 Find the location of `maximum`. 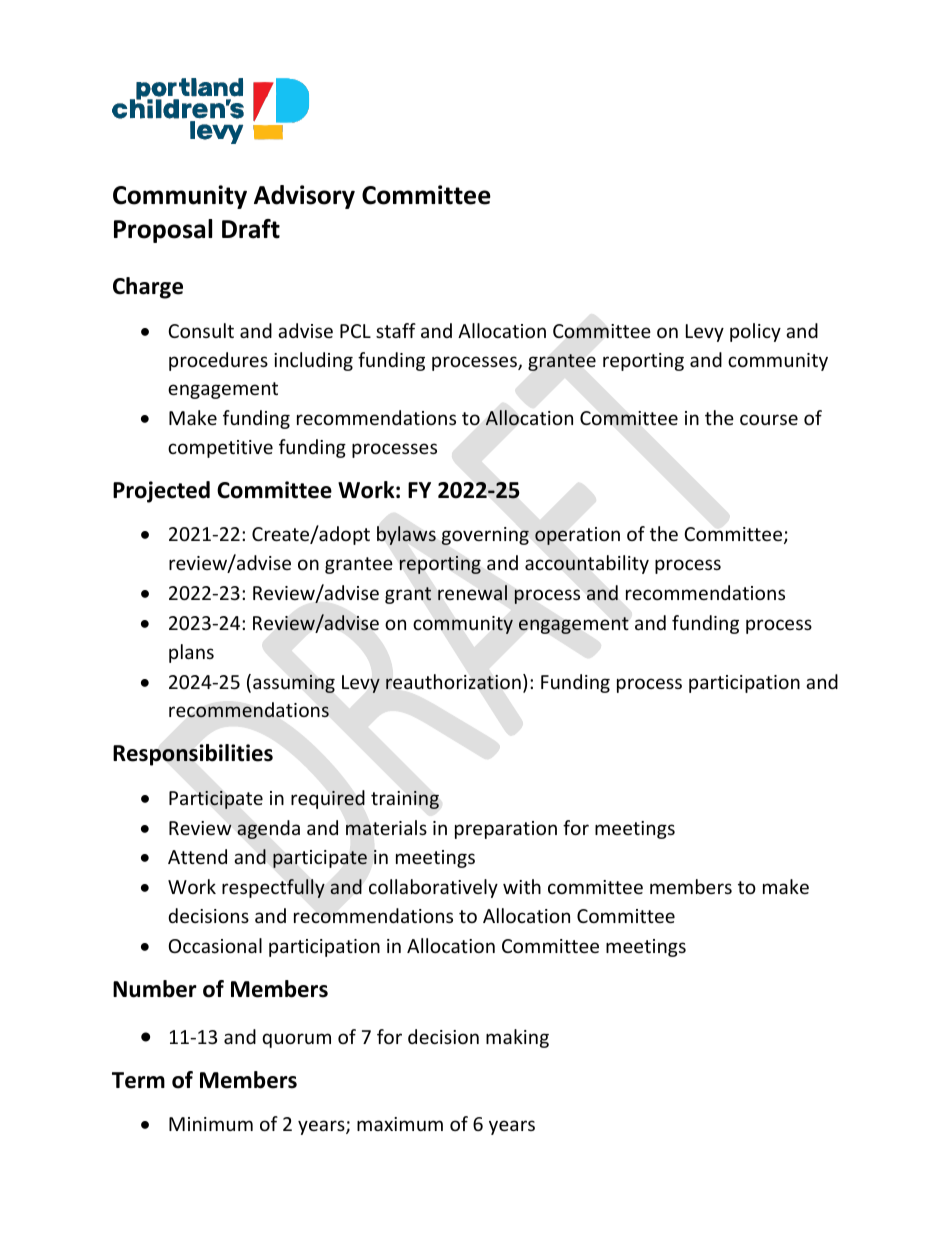

maximum is located at coordinates (400, 1124).
